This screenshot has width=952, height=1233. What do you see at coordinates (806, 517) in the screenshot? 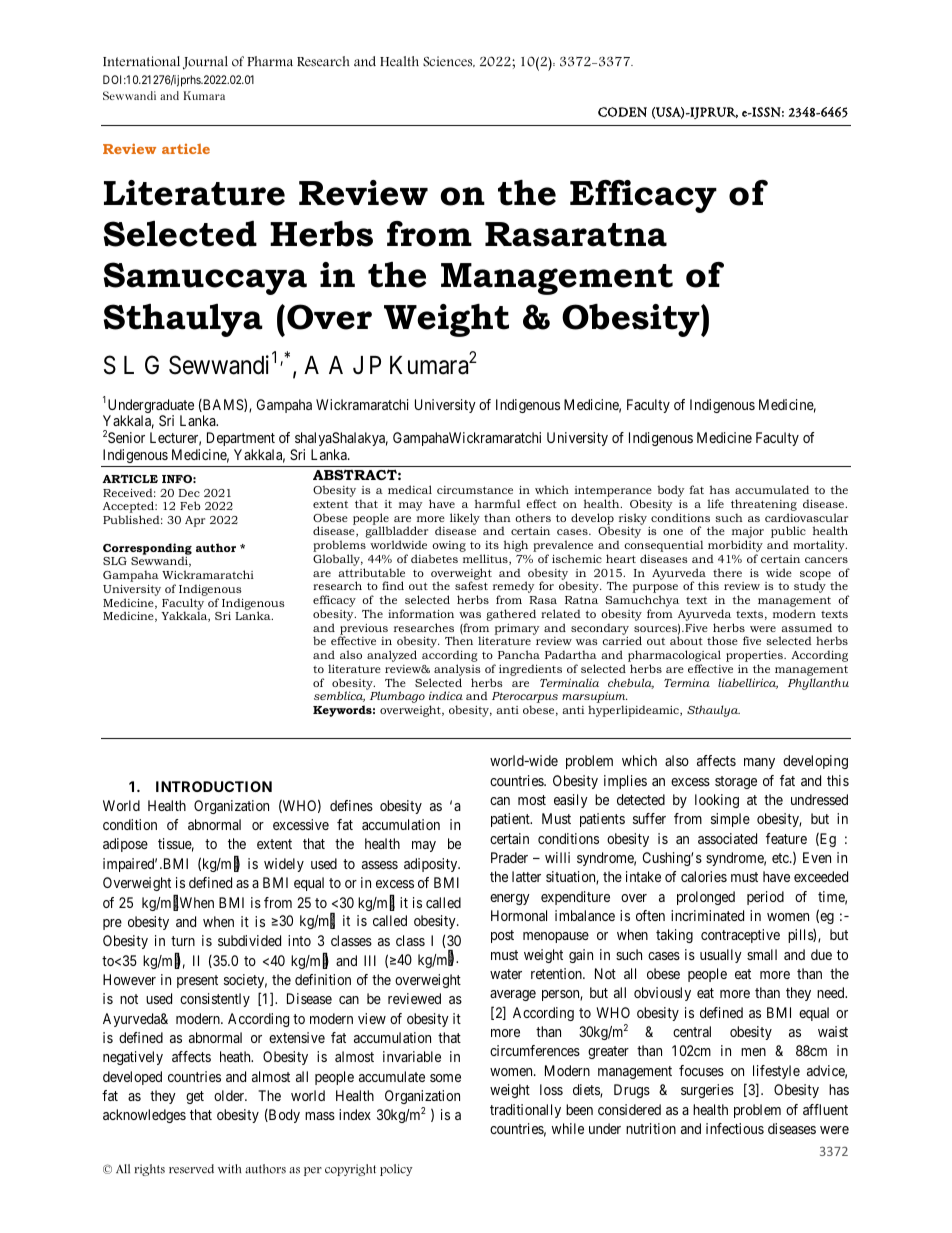
I see `cardiovascular` at bounding box center [806, 517].
